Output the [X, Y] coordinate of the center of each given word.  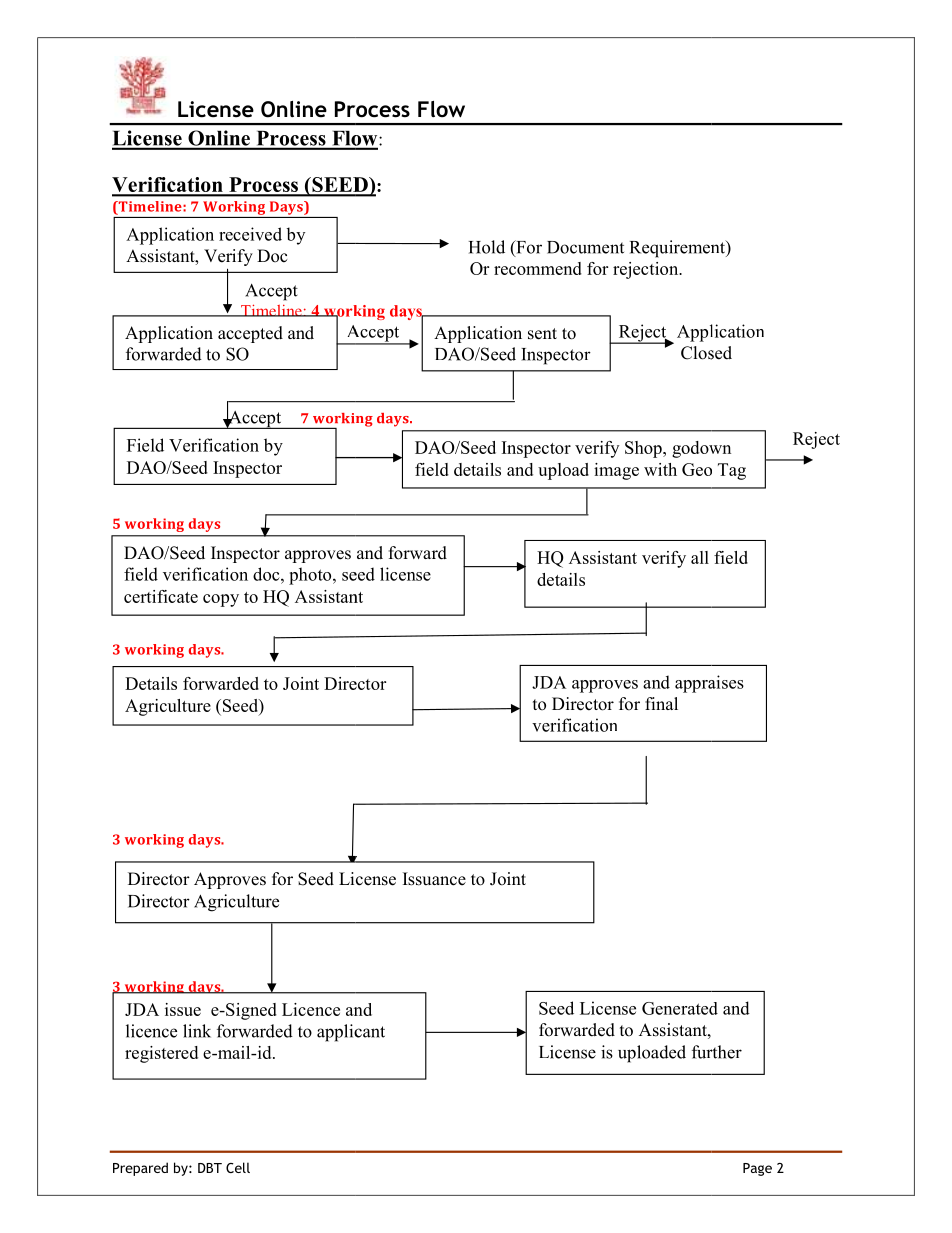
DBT [210, 1168]
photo [311, 576]
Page [757, 1169]
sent [542, 334]
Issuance [434, 879]
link [197, 1031]
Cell [238, 1167]
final [661, 703]
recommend [538, 268]
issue [183, 1009]
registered [161, 1054]
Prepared [140, 1169]
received [250, 234]
